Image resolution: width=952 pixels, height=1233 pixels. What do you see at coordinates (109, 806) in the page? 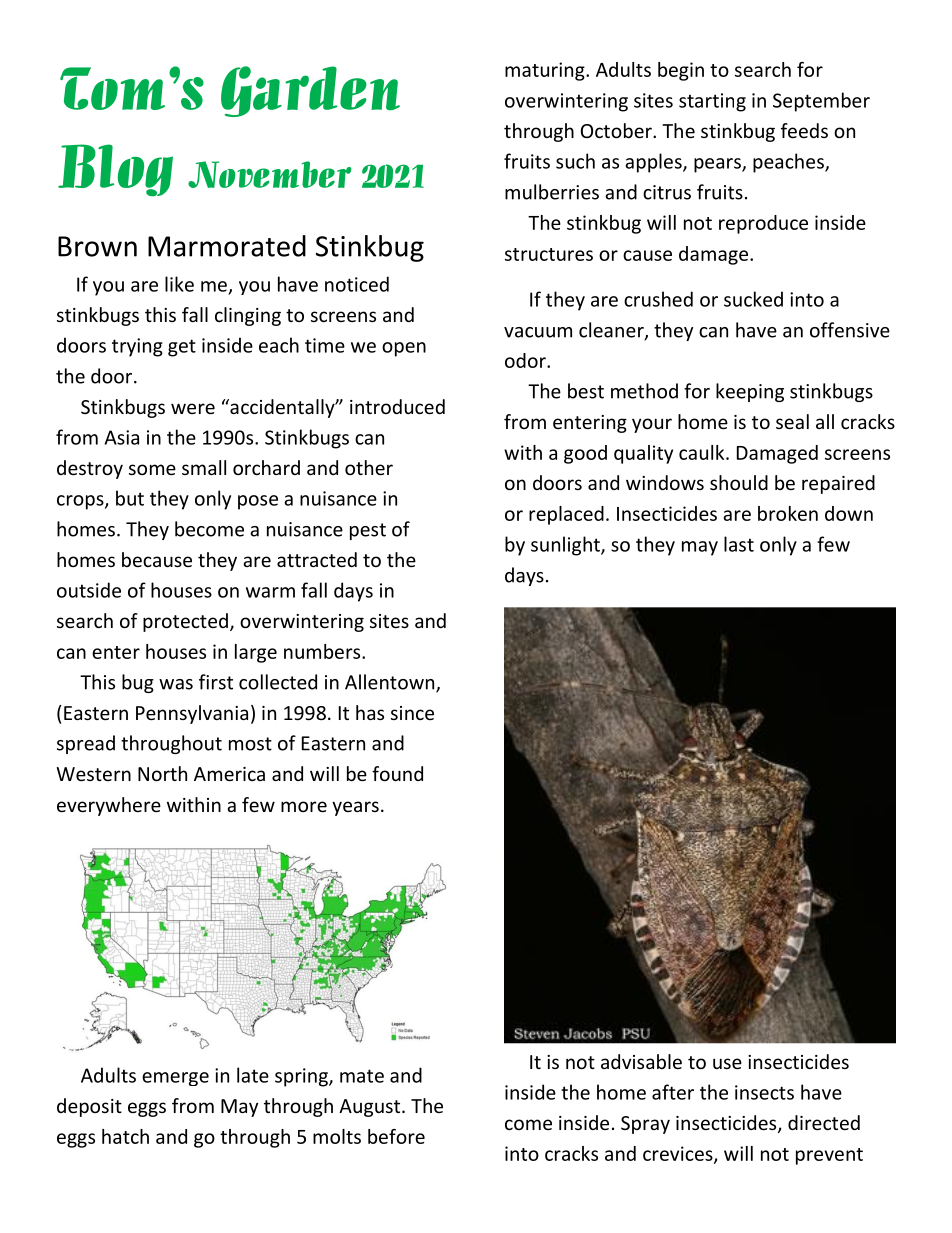
I see `everywhere` at bounding box center [109, 806].
